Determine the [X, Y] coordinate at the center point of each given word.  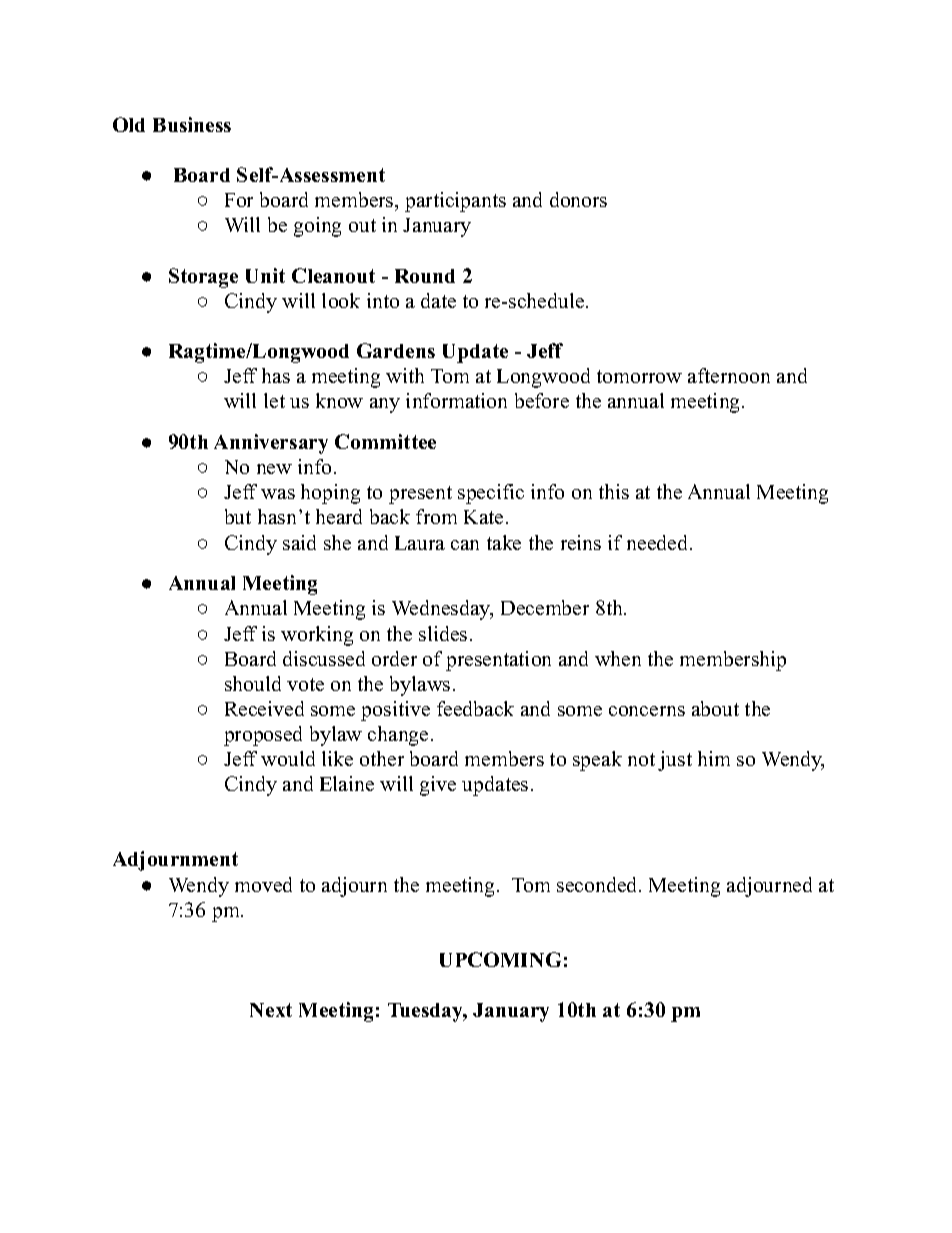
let [274, 400]
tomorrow [639, 376]
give [438, 786]
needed [659, 542]
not [641, 759]
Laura [420, 543]
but [238, 516]
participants [455, 202]
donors [578, 199]
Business [192, 124]
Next [271, 1010]
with [405, 375]
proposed [263, 736]
